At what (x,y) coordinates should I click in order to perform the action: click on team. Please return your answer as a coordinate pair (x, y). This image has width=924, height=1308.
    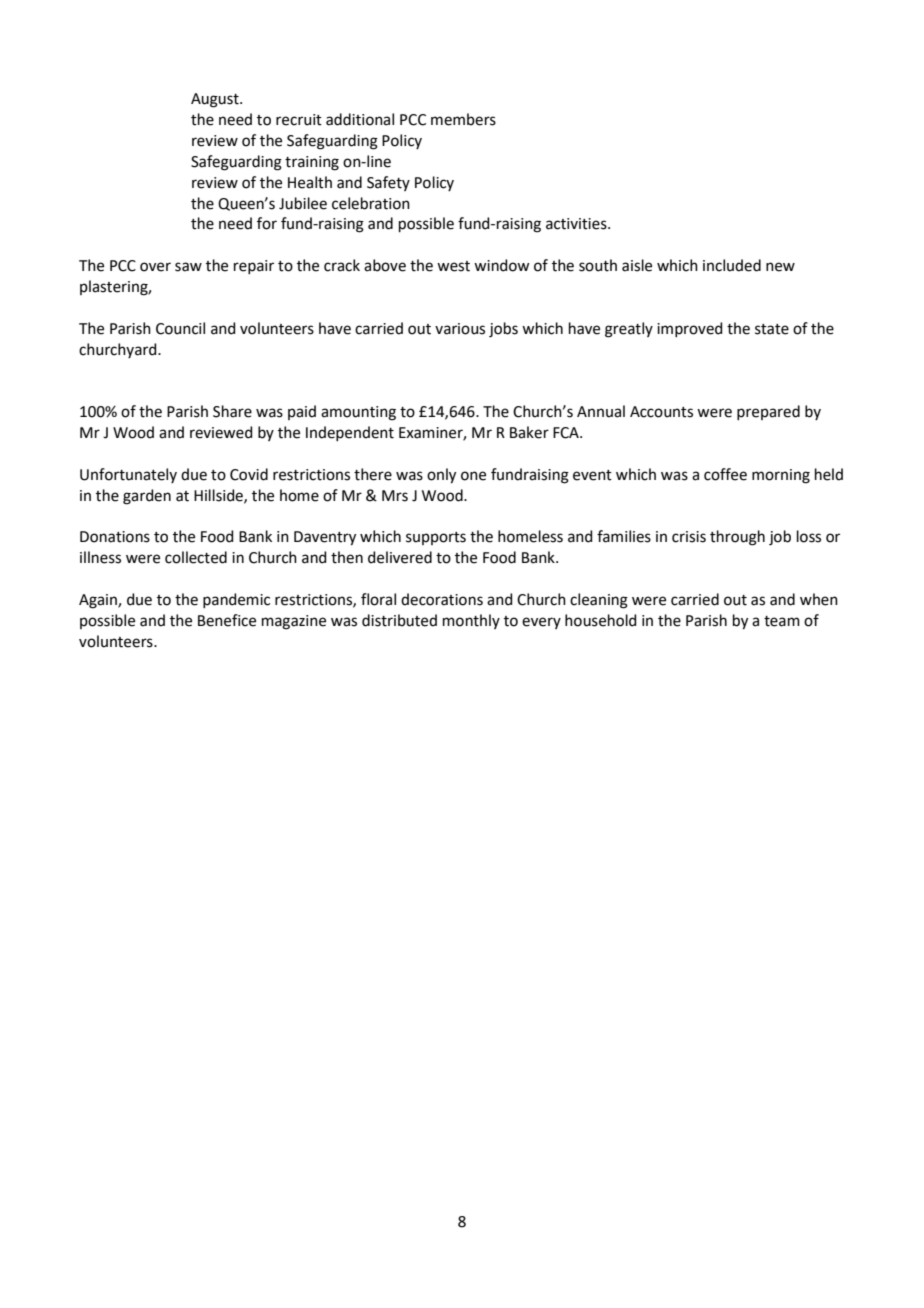
    Looking at the image, I should click on (782, 621).
